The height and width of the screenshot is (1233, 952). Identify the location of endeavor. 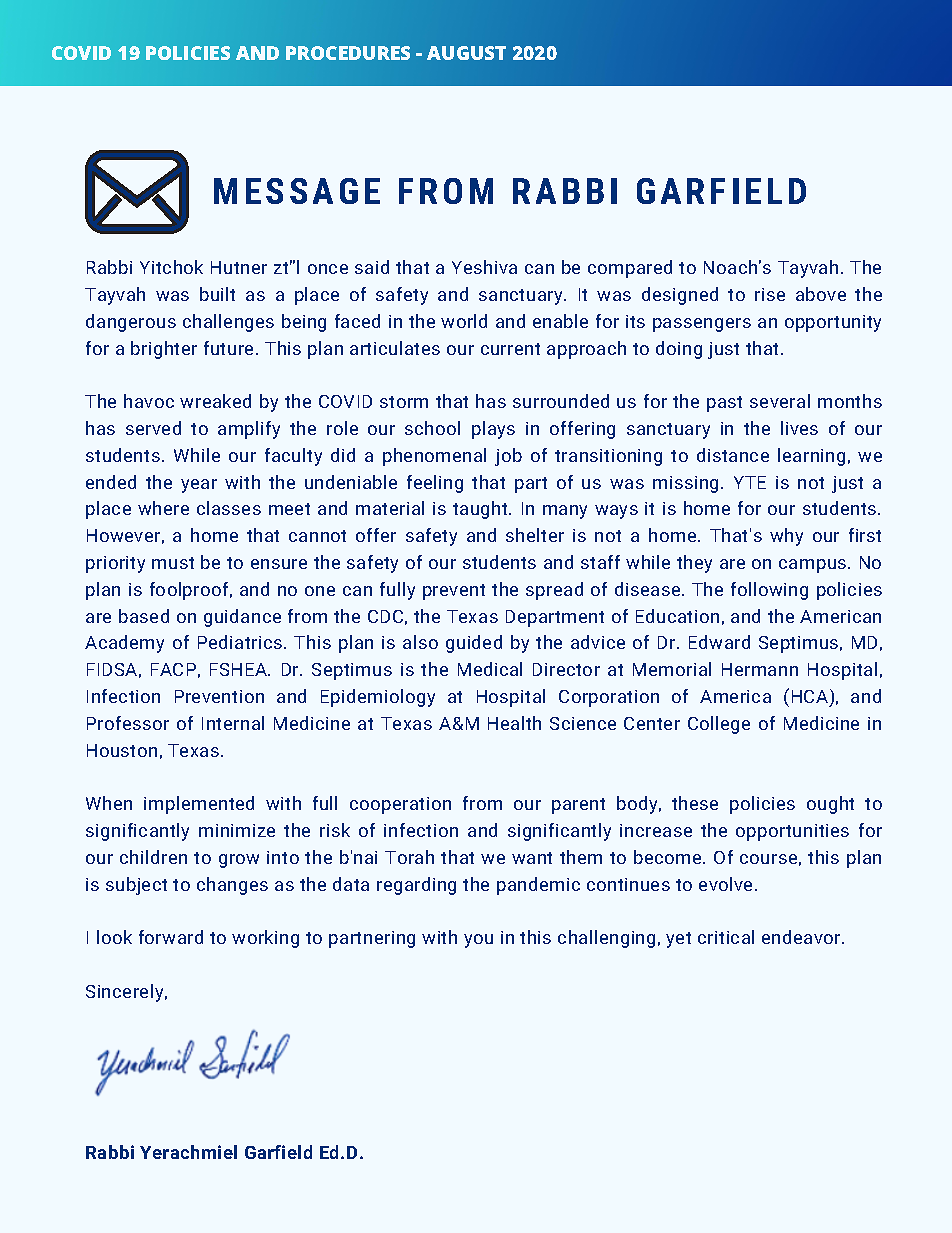
(802, 937).
